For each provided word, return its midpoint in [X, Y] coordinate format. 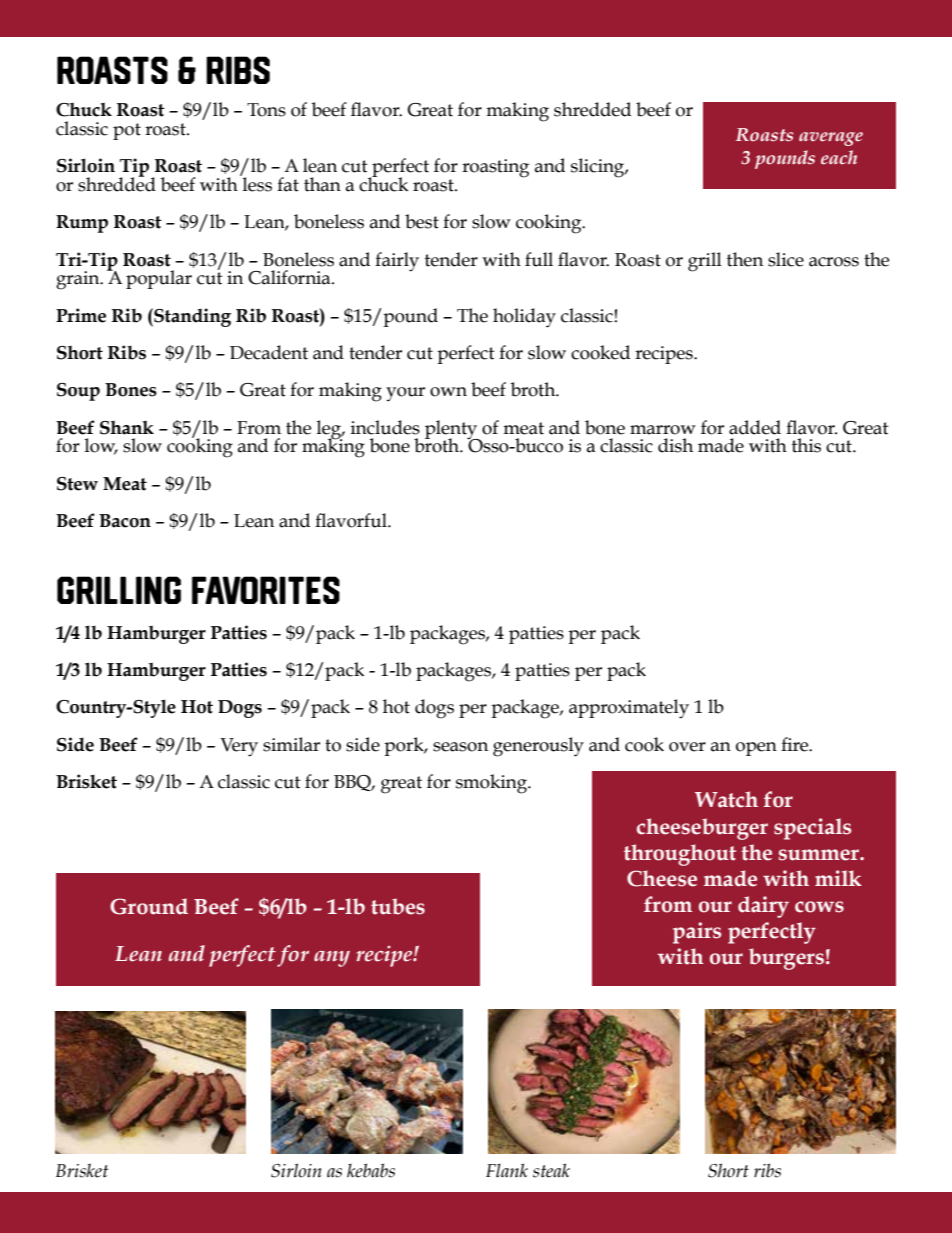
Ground [149, 906]
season [460, 747]
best [422, 221]
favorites [266, 590]
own [448, 392]
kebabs [371, 1170]
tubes [398, 906]
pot [127, 131]
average [831, 139]
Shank [127, 427]
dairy [763, 907]
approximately [629, 709]
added [755, 427]
